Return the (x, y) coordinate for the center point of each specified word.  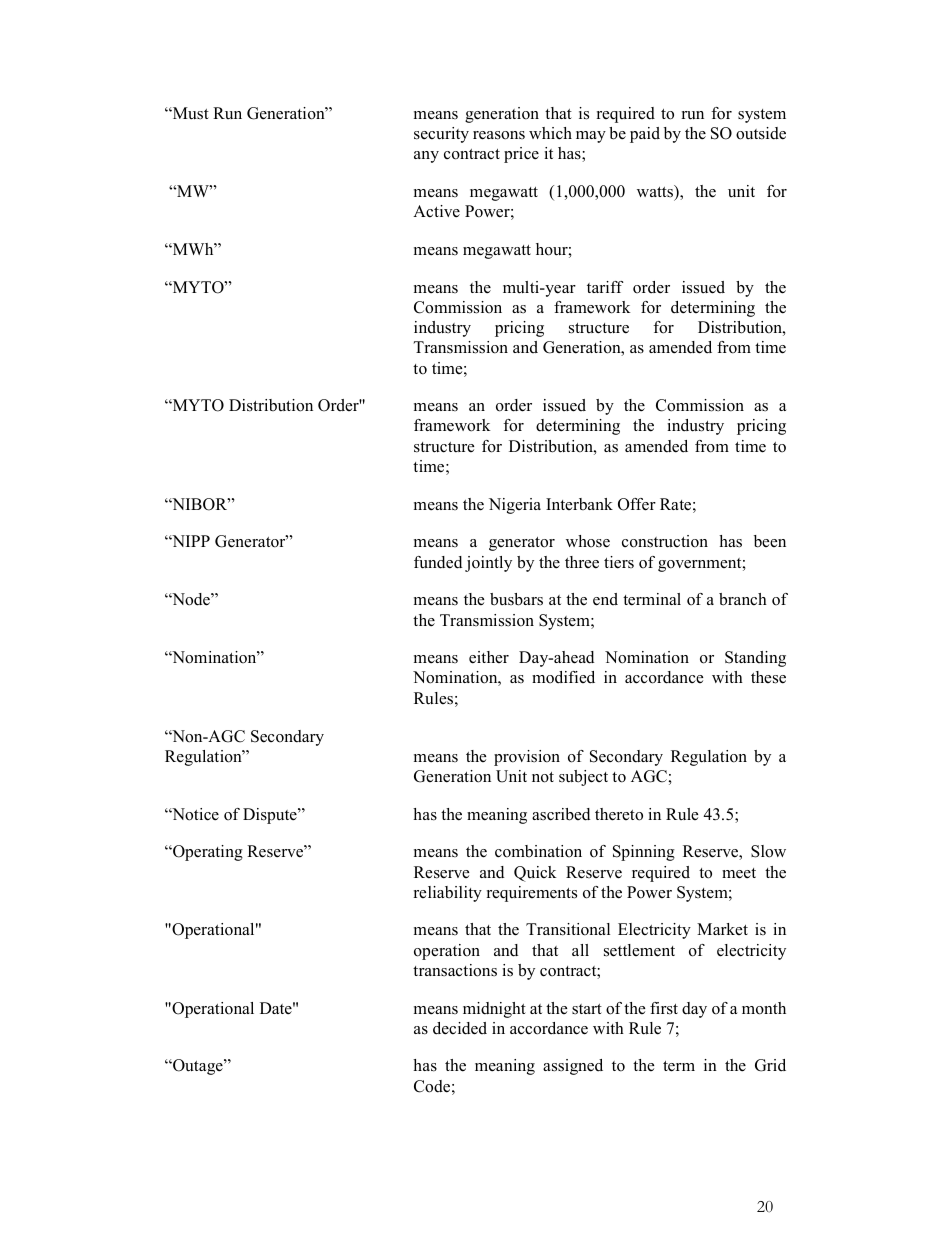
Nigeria (515, 506)
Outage (198, 1067)
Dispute (271, 816)
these (768, 677)
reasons (499, 135)
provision (527, 758)
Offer (637, 504)
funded (438, 562)
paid (645, 135)
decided (460, 1028)
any (426, 157)
